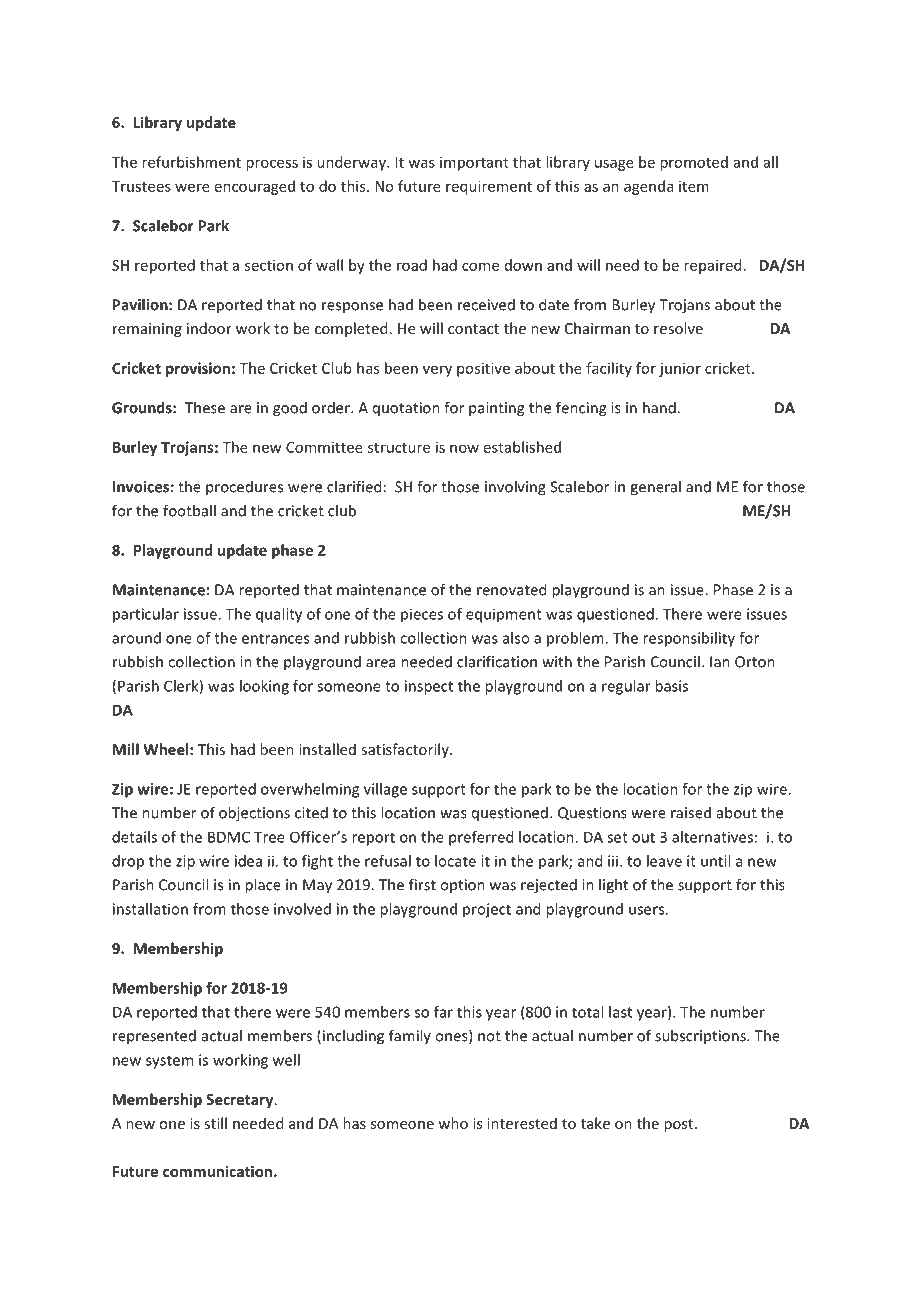 Image resolution: width=924 pixels, height=1308 pixels. I want to click on village, so click(385, 790).
